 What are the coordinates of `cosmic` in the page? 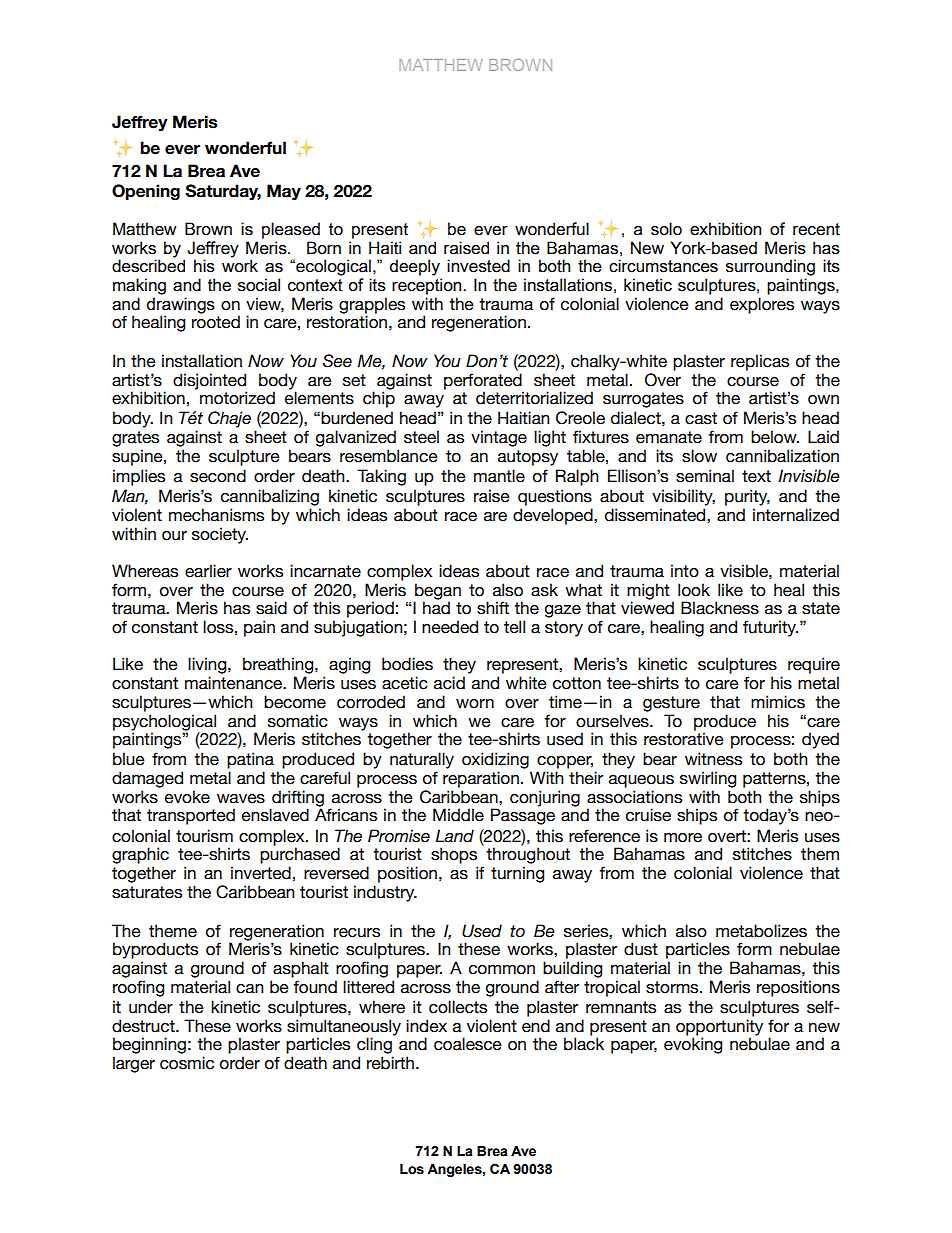 It's located at (187, 1063).
